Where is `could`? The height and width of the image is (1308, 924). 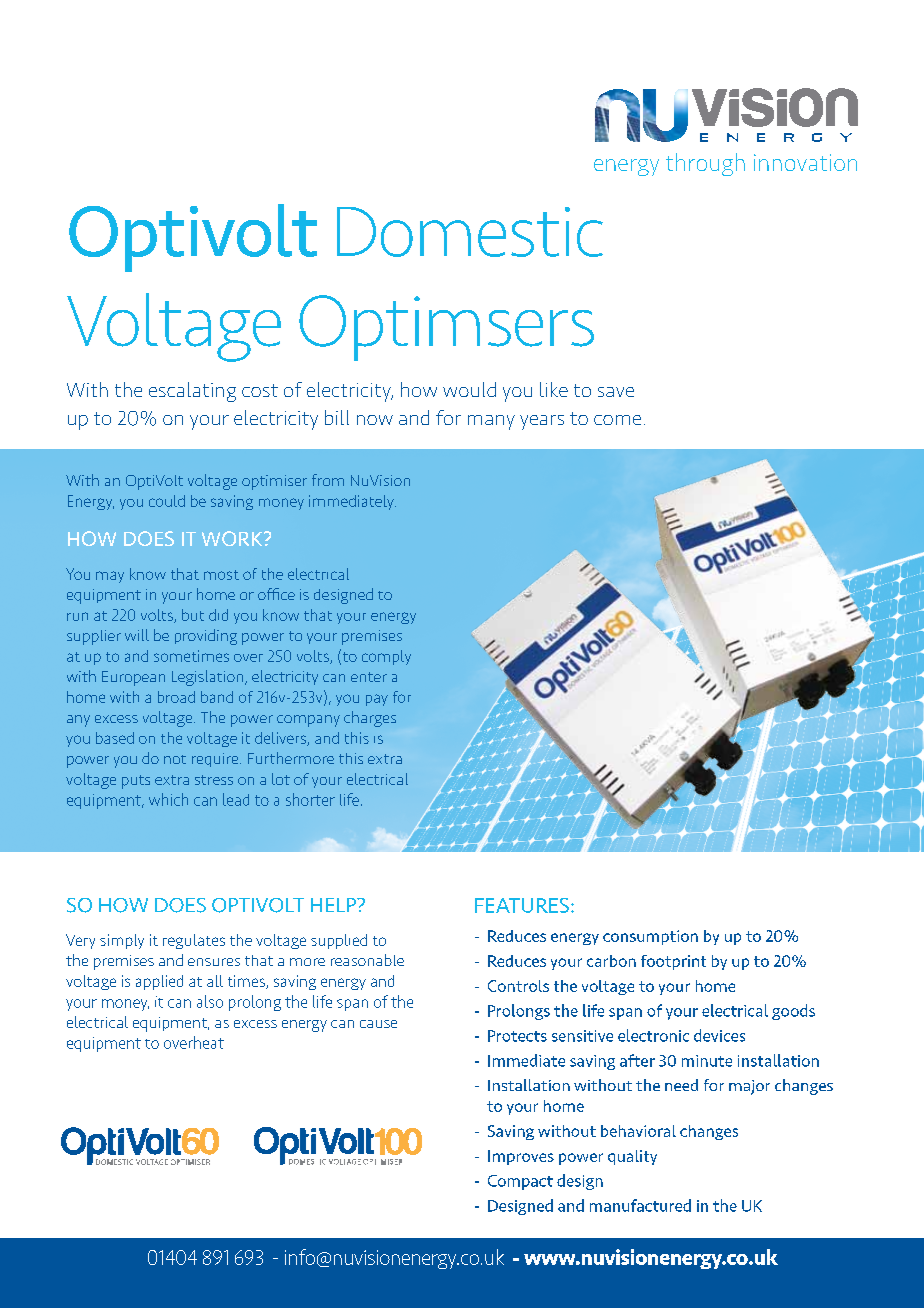 could is located at coordinates (167, 501).
